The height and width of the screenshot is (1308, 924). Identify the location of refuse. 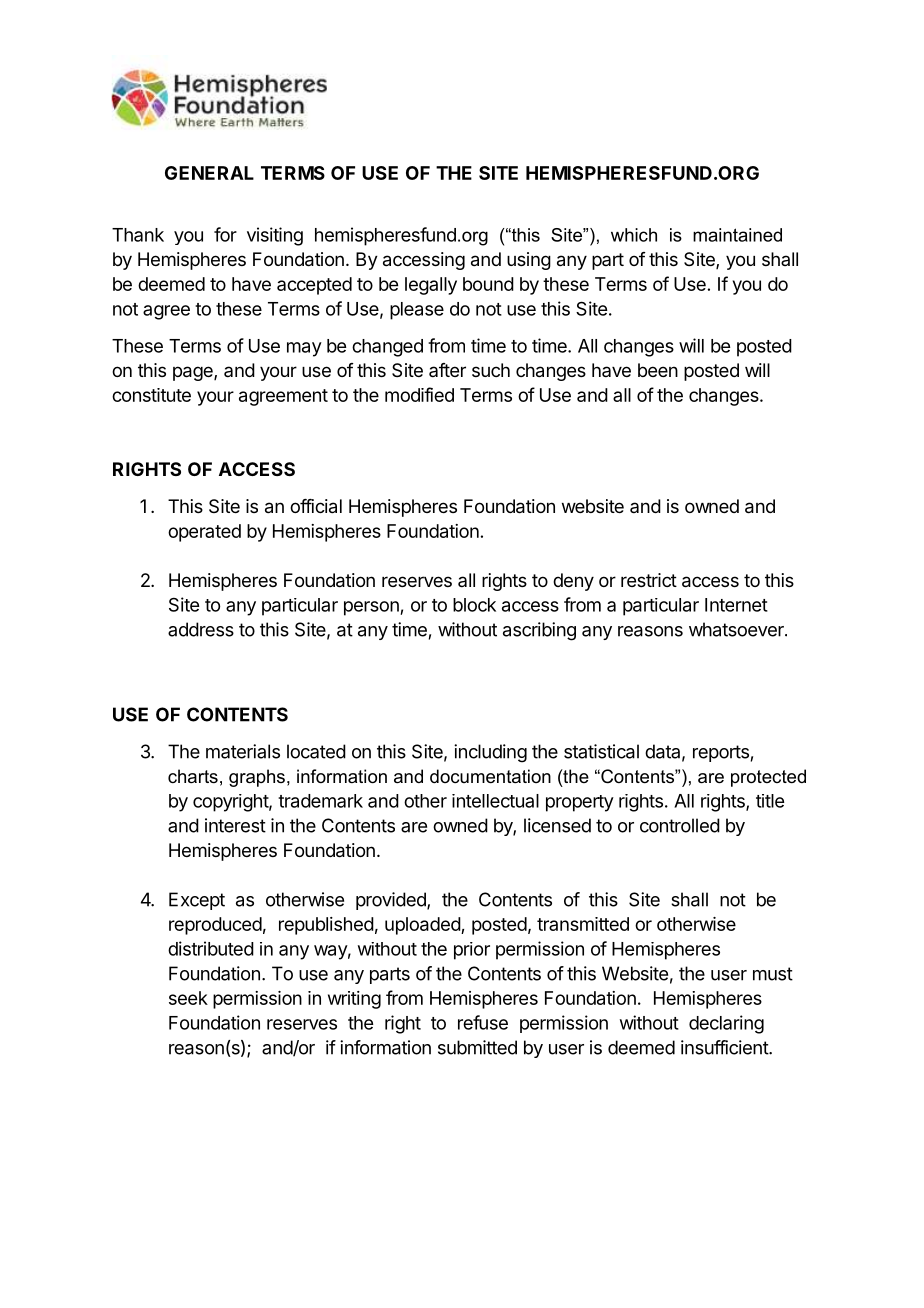
(483, 1022).
